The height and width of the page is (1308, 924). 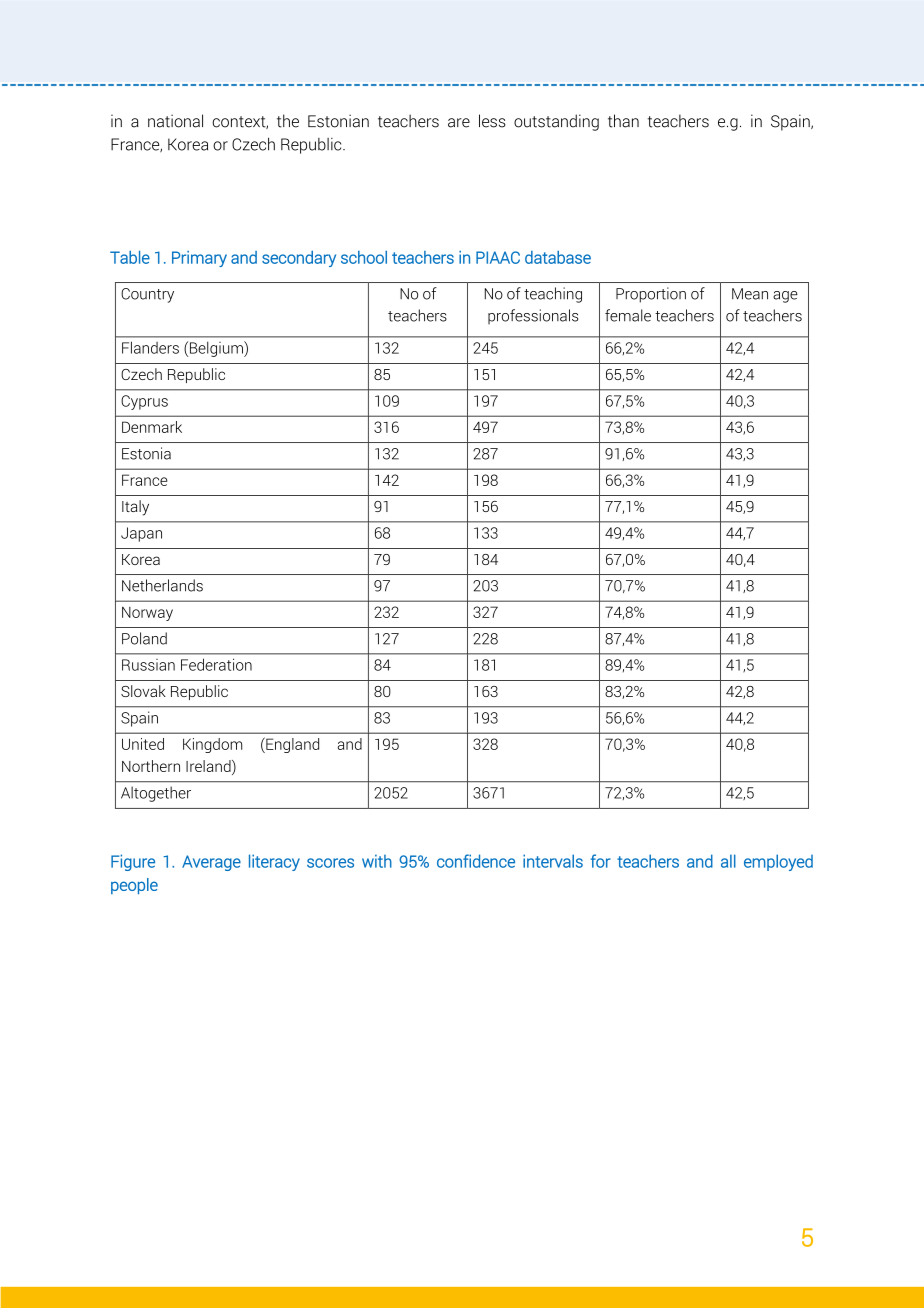 I want to click on Mean, so click(x=750, y=294).
